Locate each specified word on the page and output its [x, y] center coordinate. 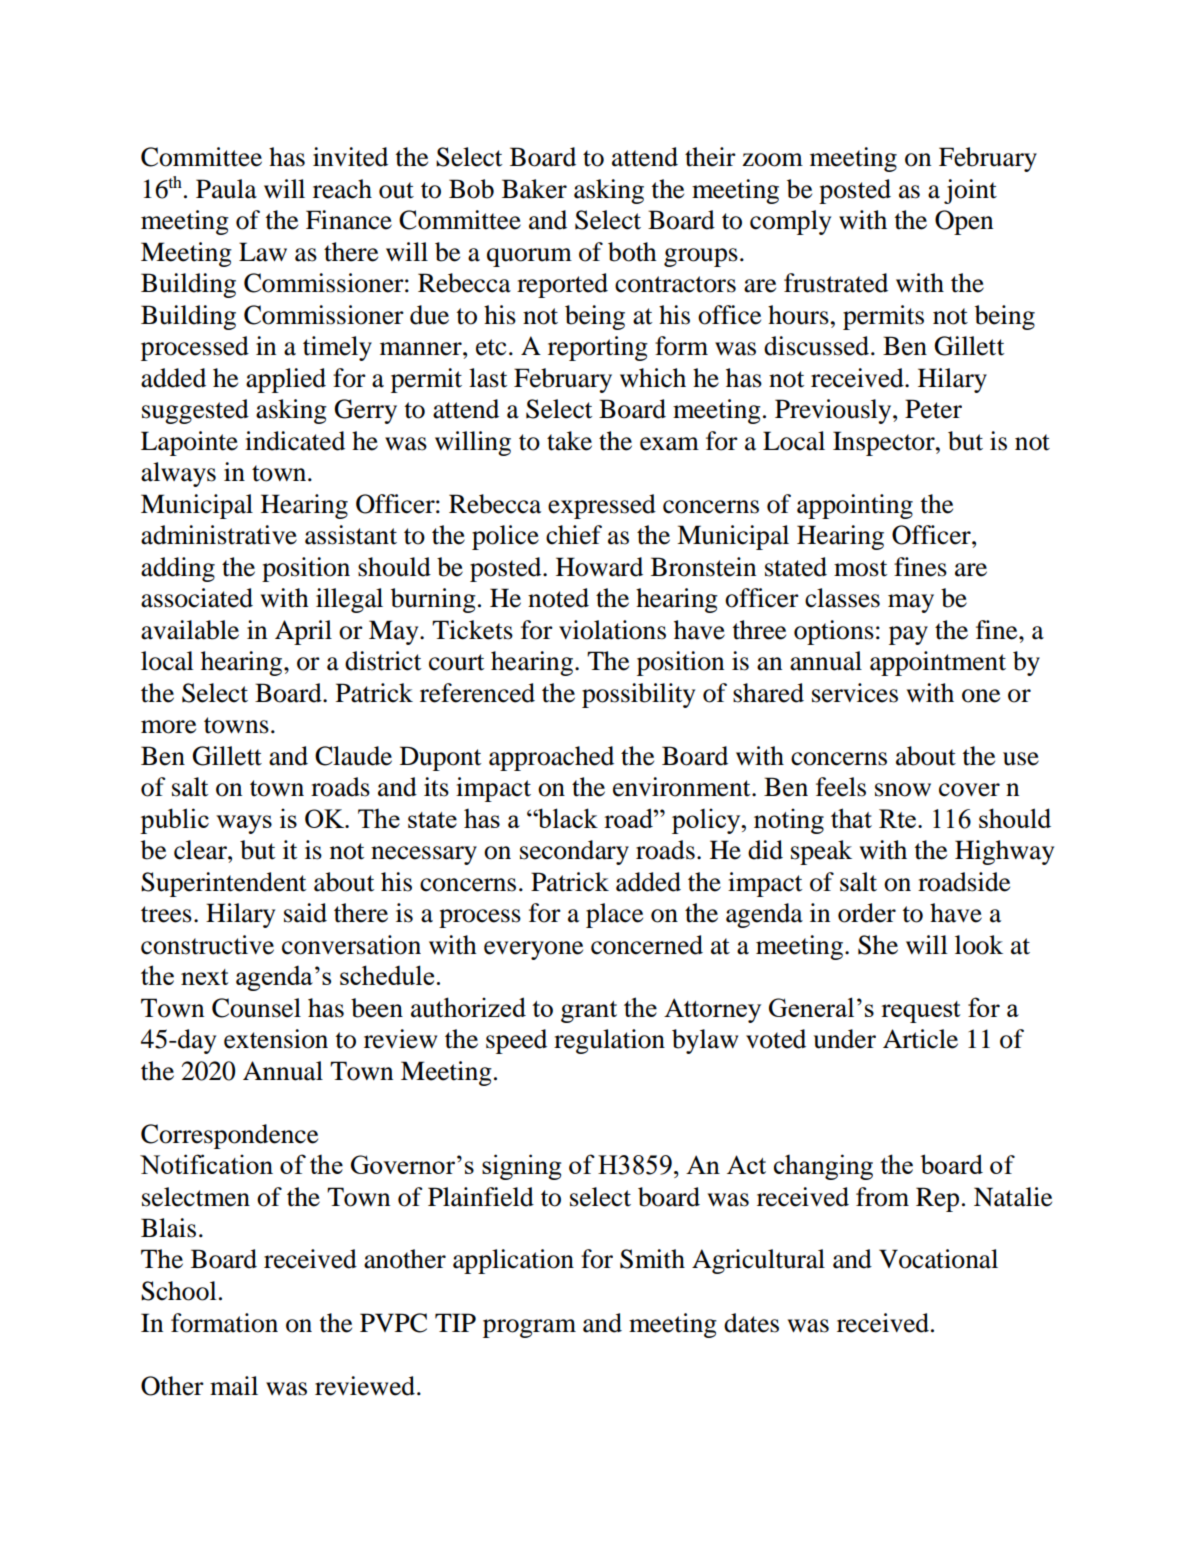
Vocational [938, 1259]
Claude [353, 756]
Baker [534, 189]
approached [551, 758]
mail [234, 1386]
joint [970, 191]
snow [903, 790]
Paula [226, 189]
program [529, 1328]
